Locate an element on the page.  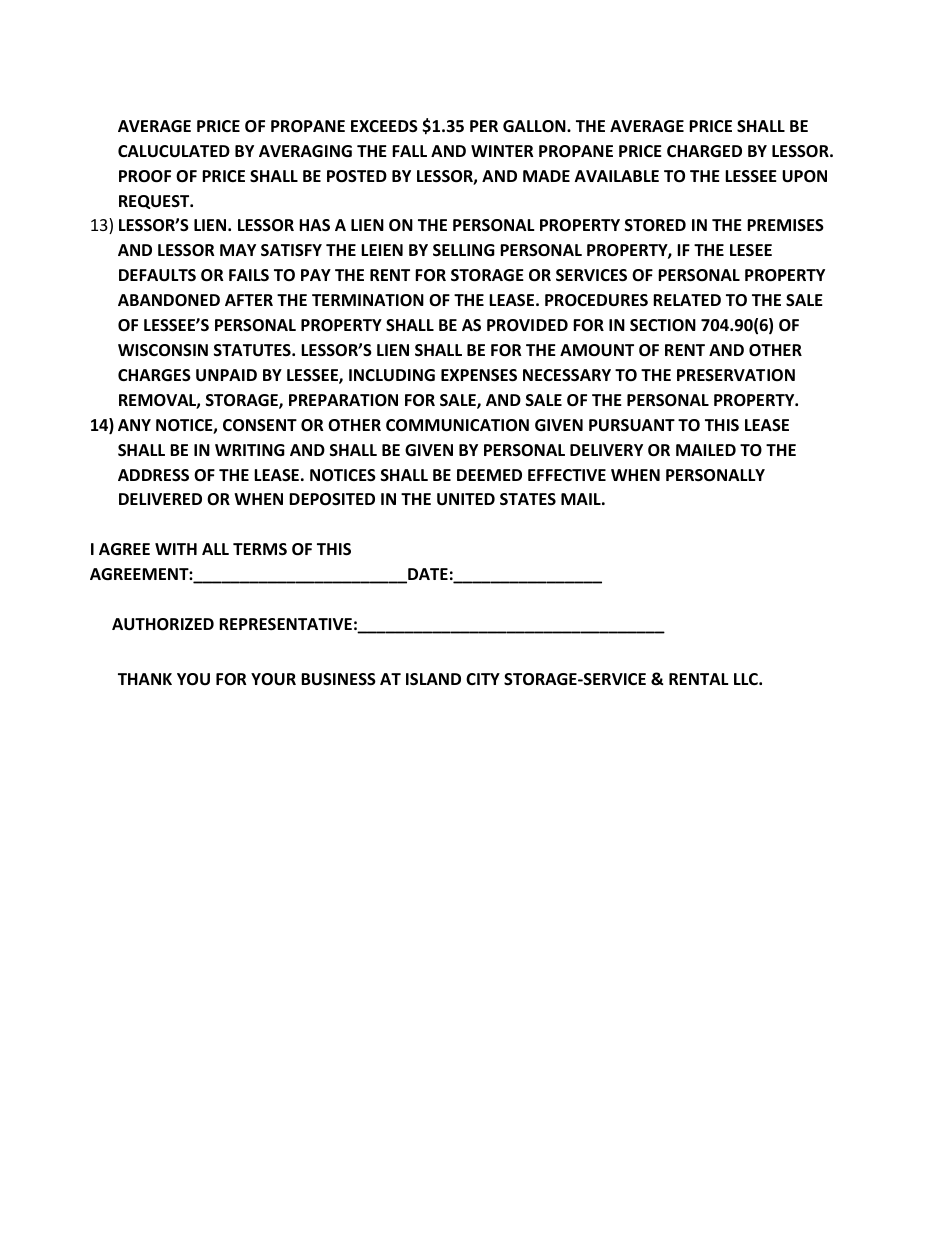
RELATED is located at coordinates (687, 300).
